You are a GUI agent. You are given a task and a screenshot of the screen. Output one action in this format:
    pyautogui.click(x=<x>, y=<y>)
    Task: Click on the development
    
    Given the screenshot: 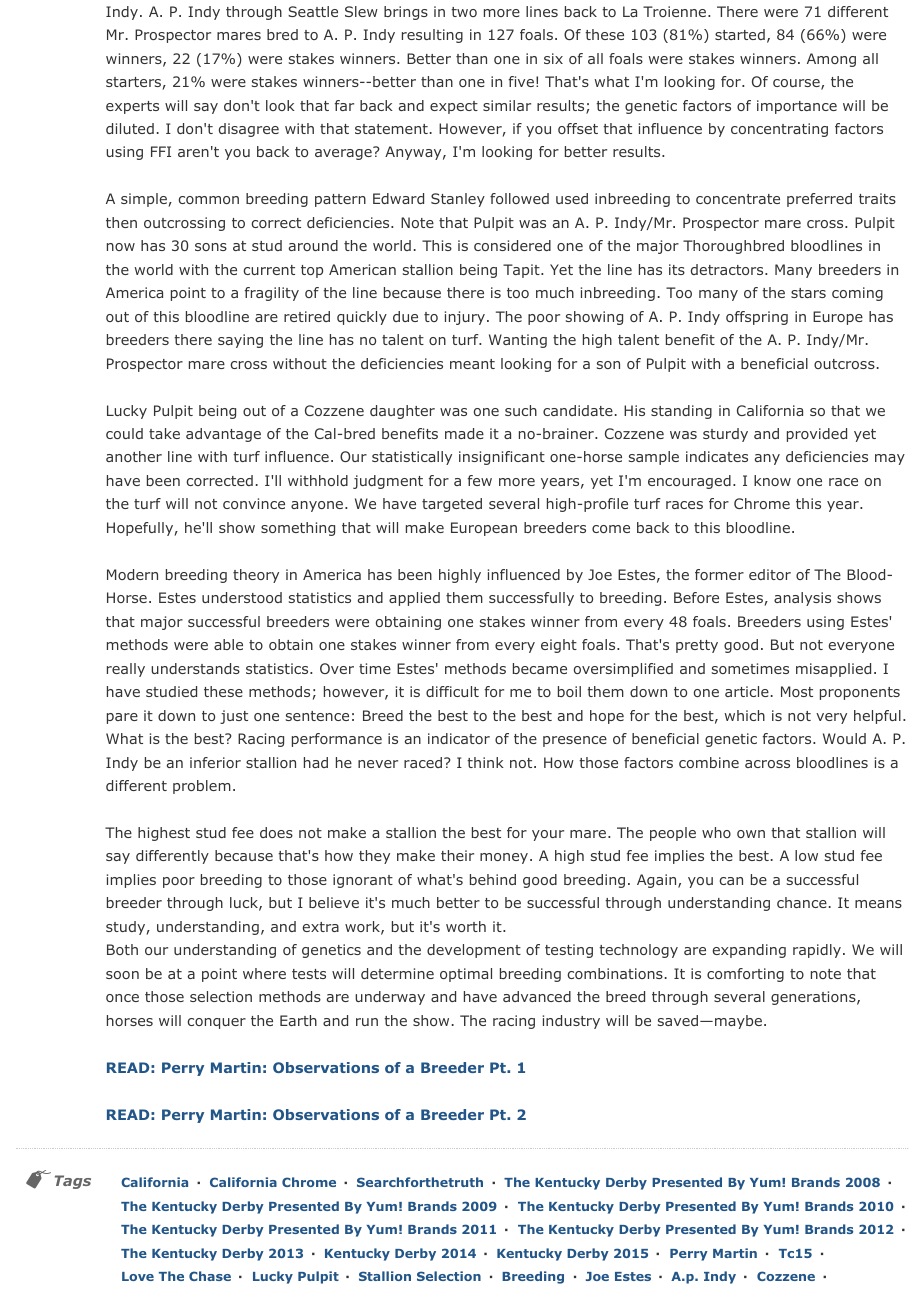 What is the action you would take?
    pyautogui.click(x=474, y=951)
